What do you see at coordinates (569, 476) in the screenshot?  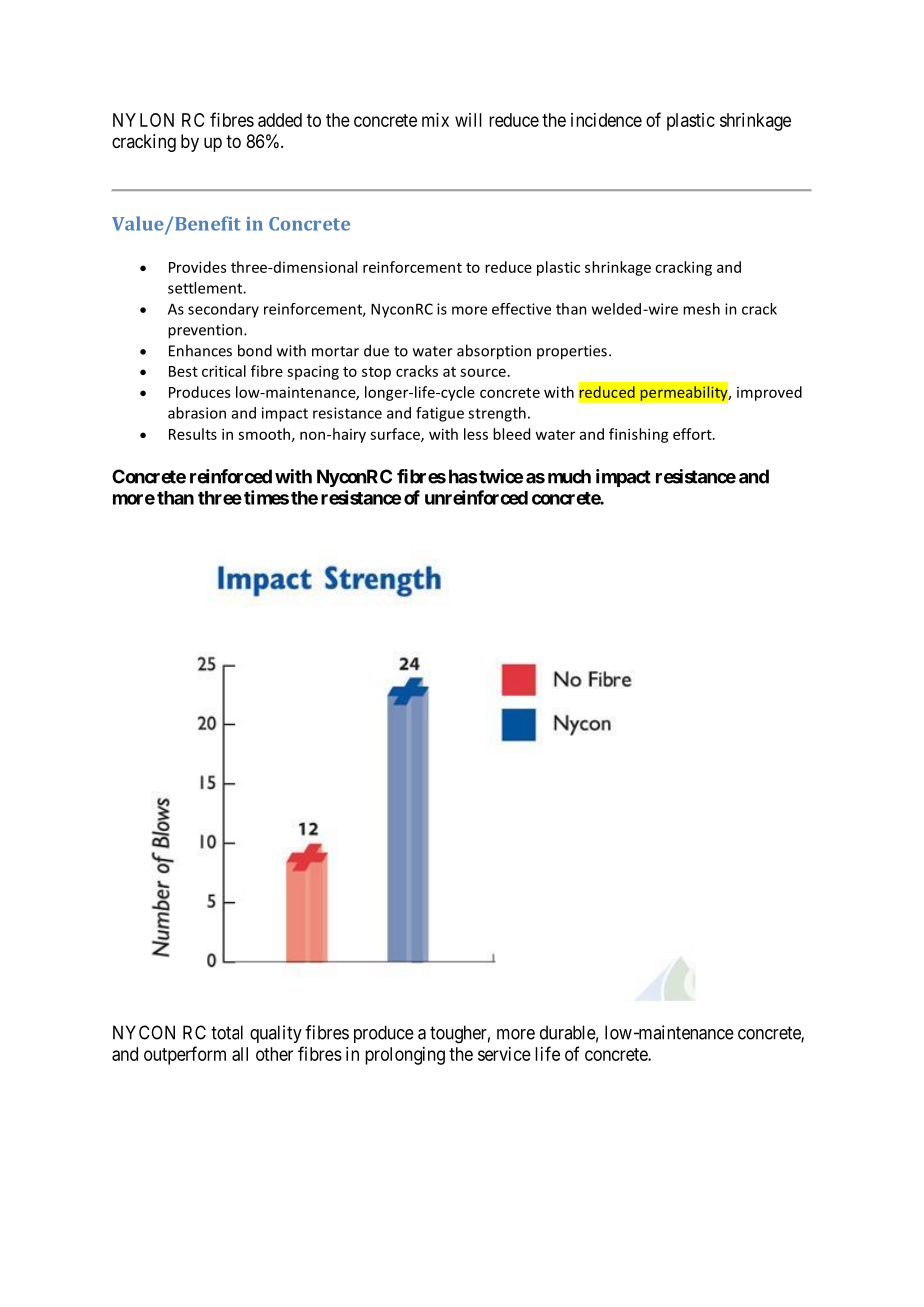 I see `much` at bounding box center [569, 476].
